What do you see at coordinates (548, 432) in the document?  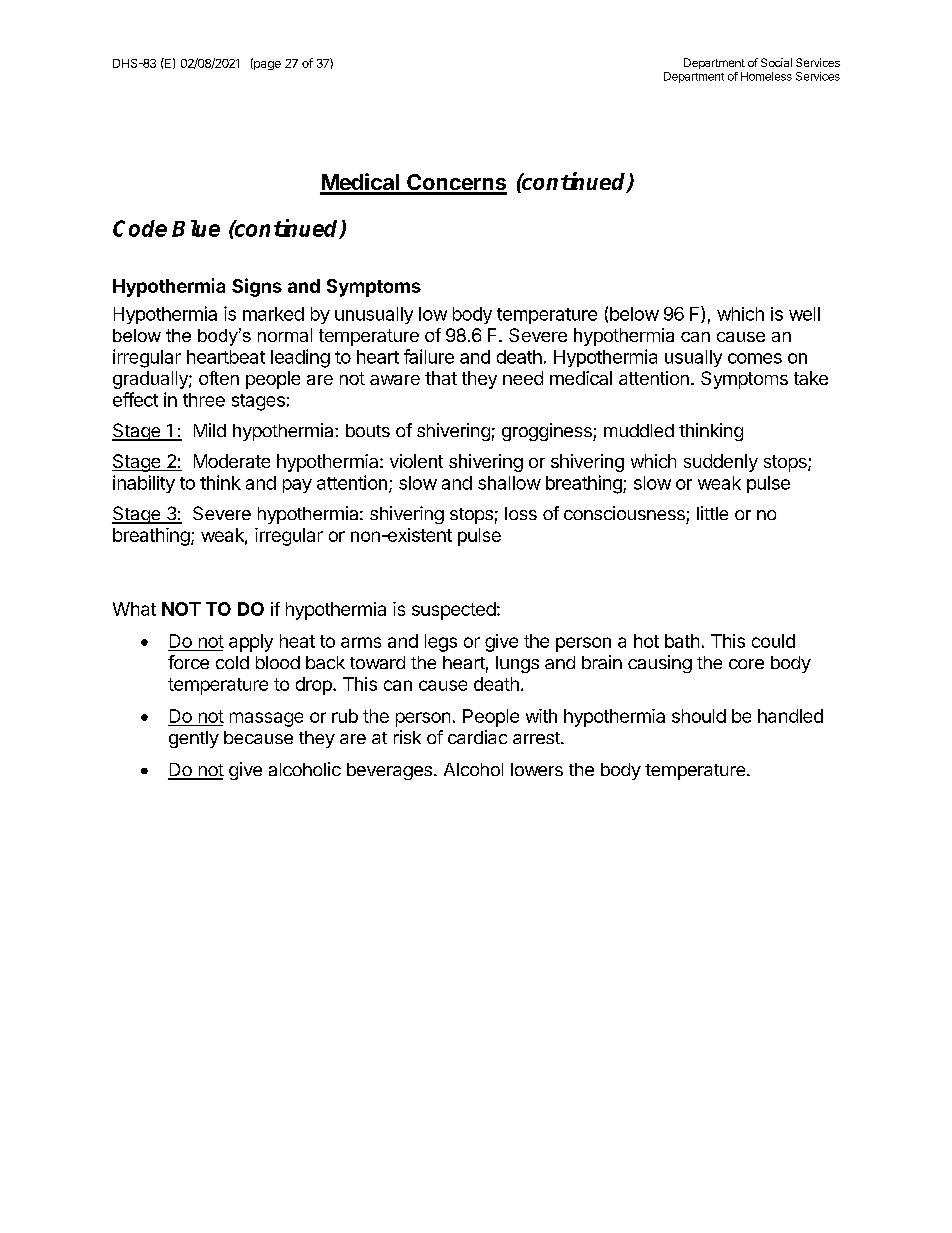 I see `grogginess` at bounding box center [548, 432].
